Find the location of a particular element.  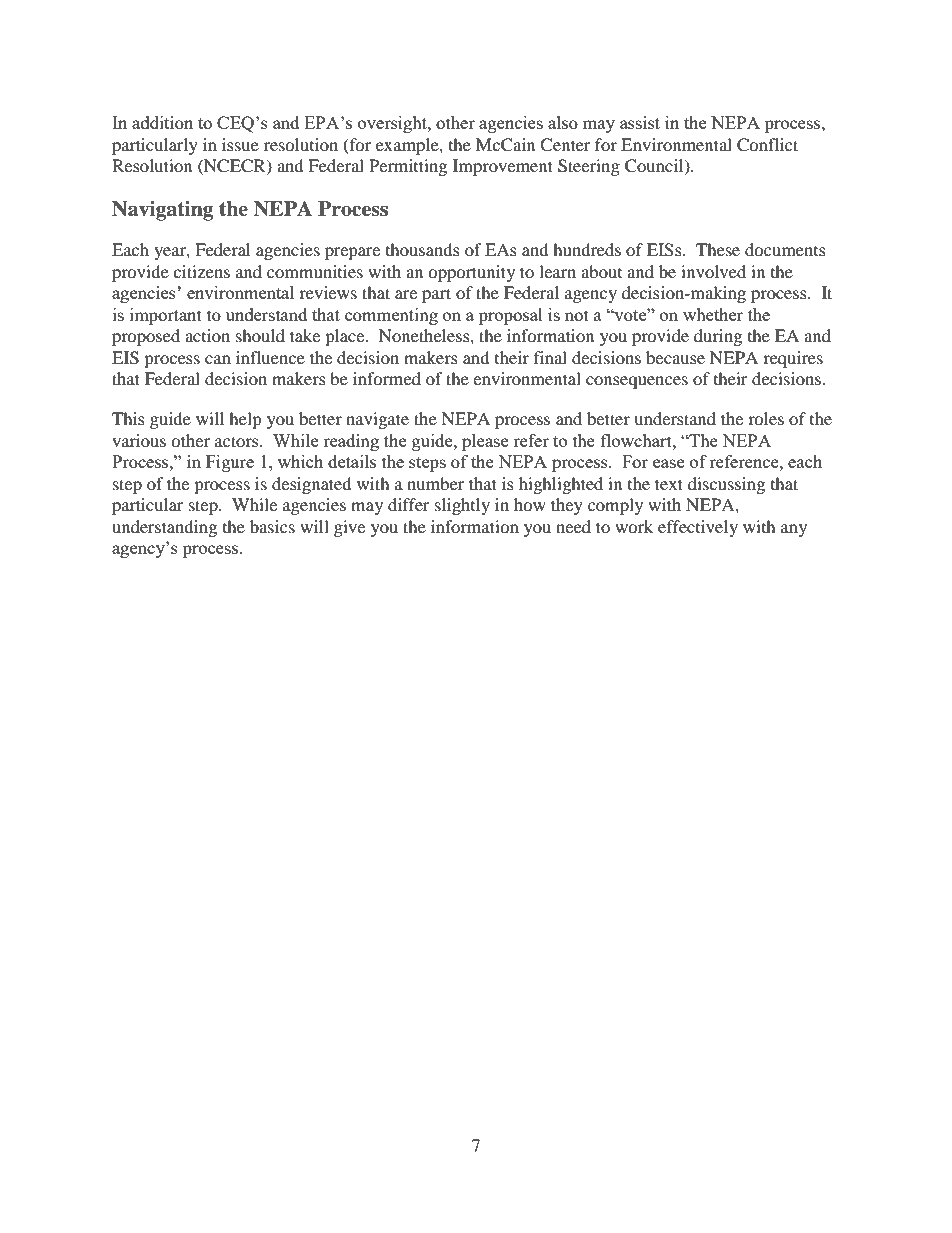

issue is located at coordinates (240, 144).
